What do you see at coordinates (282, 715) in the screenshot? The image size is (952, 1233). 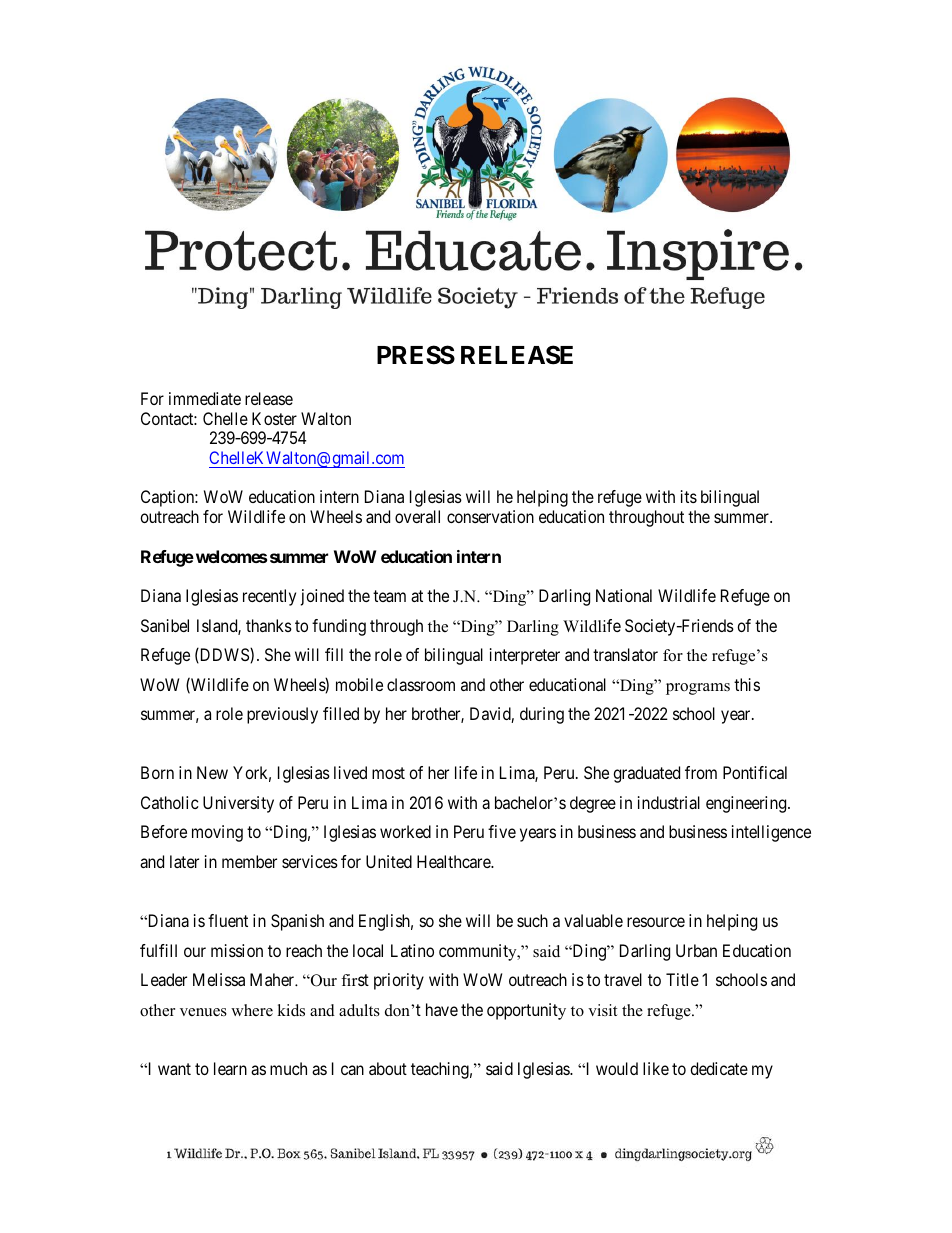 I see `previously` at bounding box center [282, 715].
